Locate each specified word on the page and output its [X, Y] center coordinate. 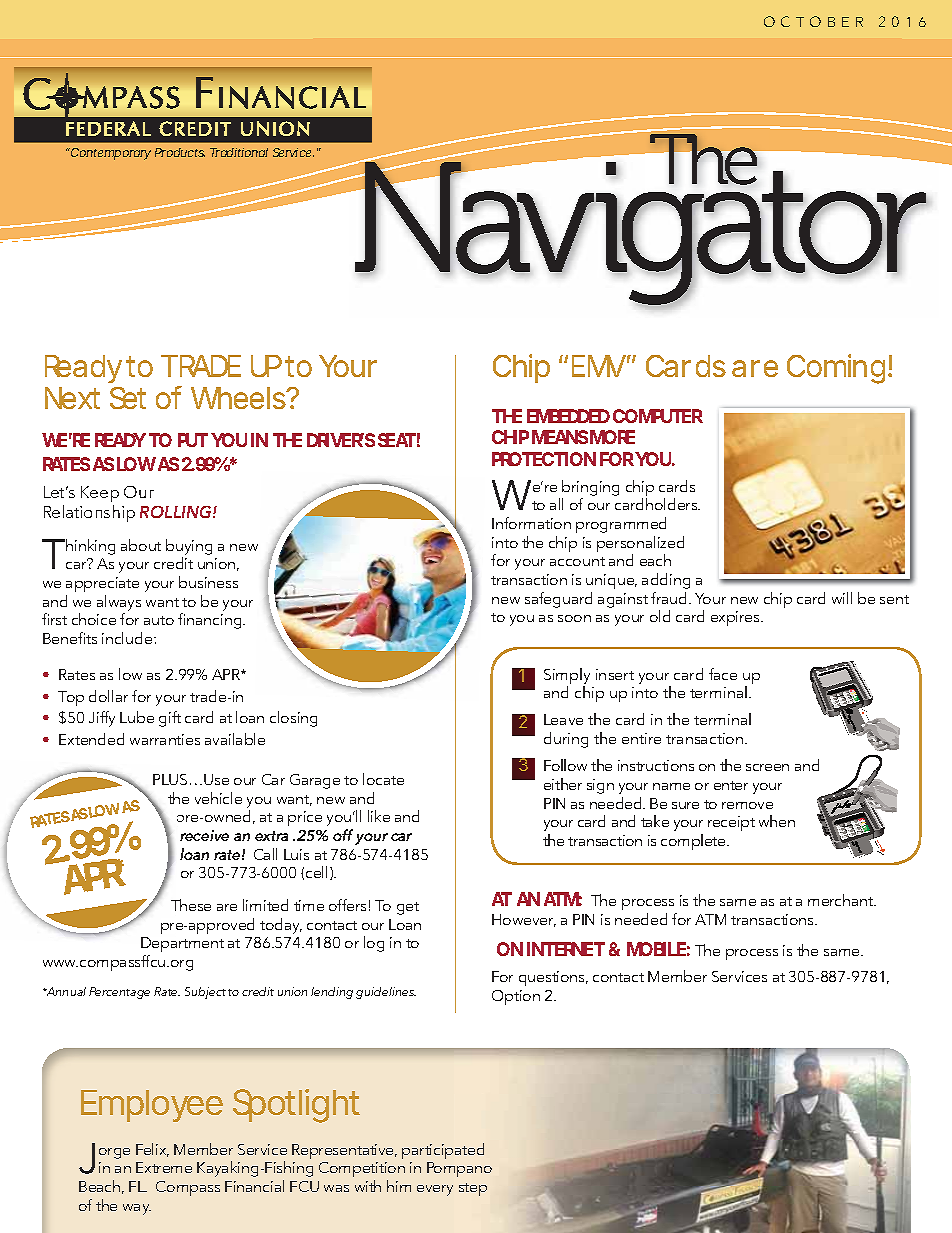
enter [731, 785]
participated [443, 1151]
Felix [152, 1150]
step [473, 1189]
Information [531, 523]
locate [383, 779]
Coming [839, 369]
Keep [100, 494]
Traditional [239, 152]
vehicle [218, 798]
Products [180, 152]
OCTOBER [813, 21]
